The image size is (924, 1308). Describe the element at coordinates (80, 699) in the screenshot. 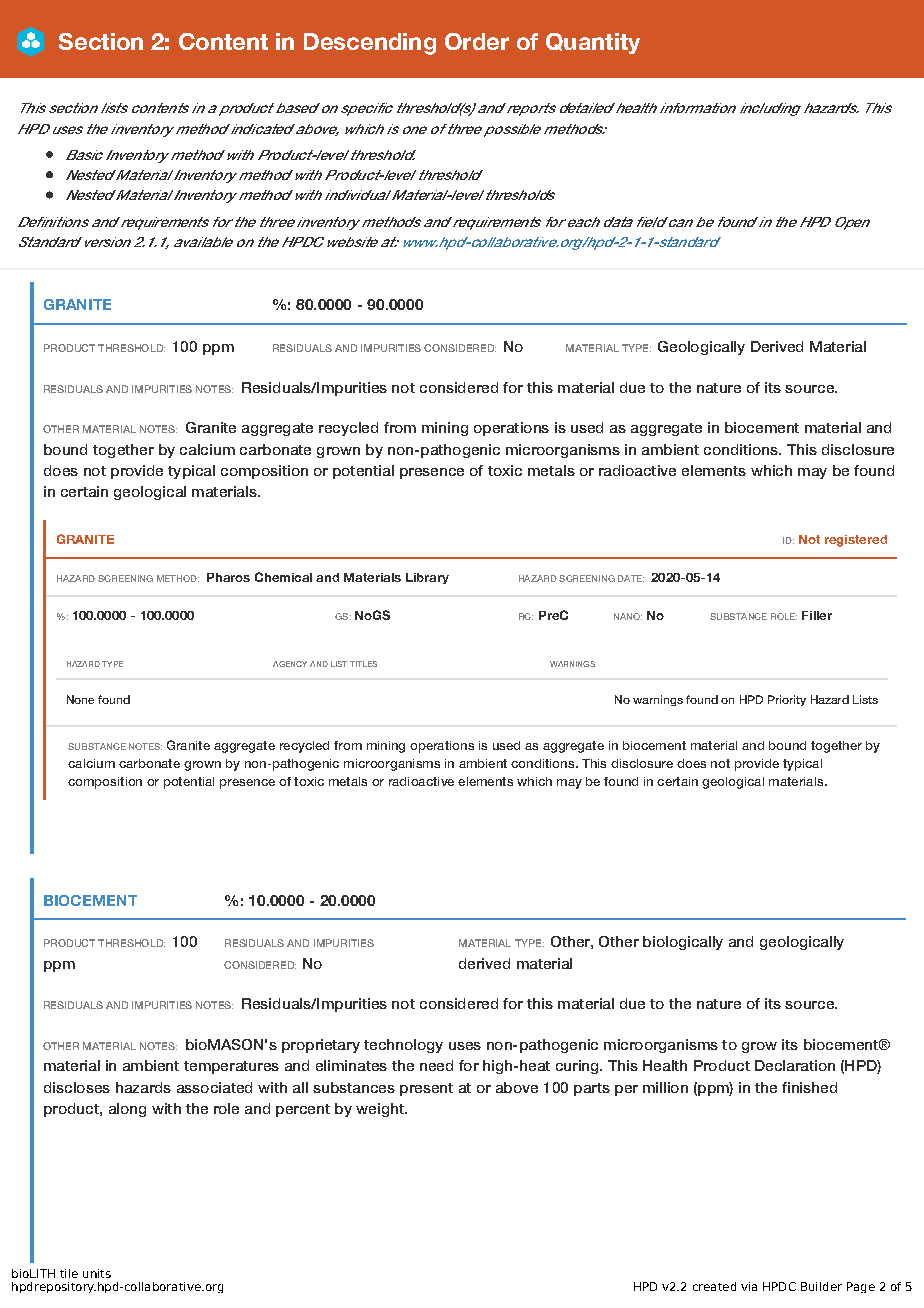

I see `None` at that location.
